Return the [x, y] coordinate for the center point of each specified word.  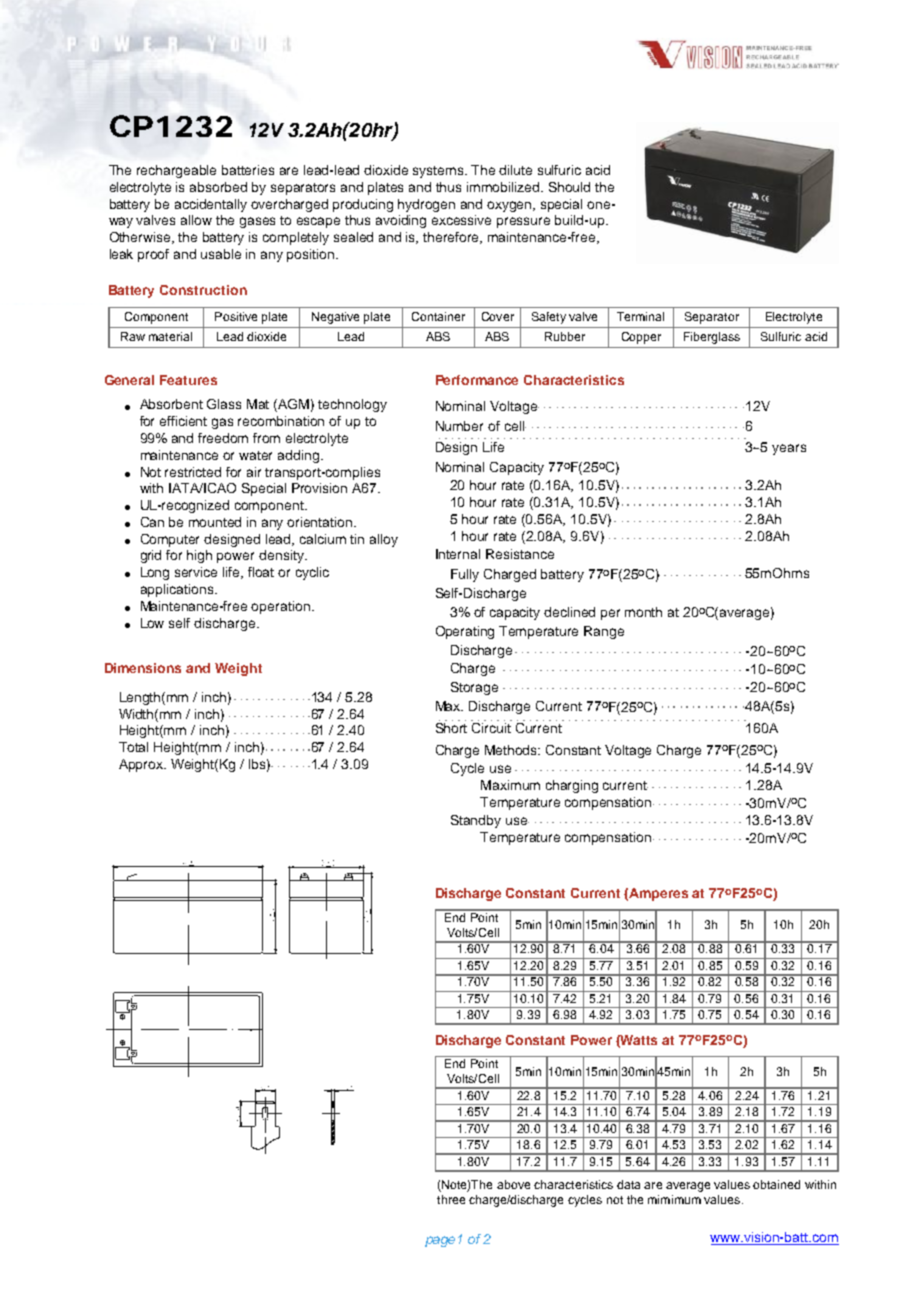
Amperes [658, 894]
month [643, 612]
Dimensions [143, 668]
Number [459, 426]
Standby [476, 821]
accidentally [211, 205]
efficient [183, 421]
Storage [474, 688]
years [789, 449]
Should [569, 187]
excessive [461, 220]
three [451, 1199]
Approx [142, 765]
